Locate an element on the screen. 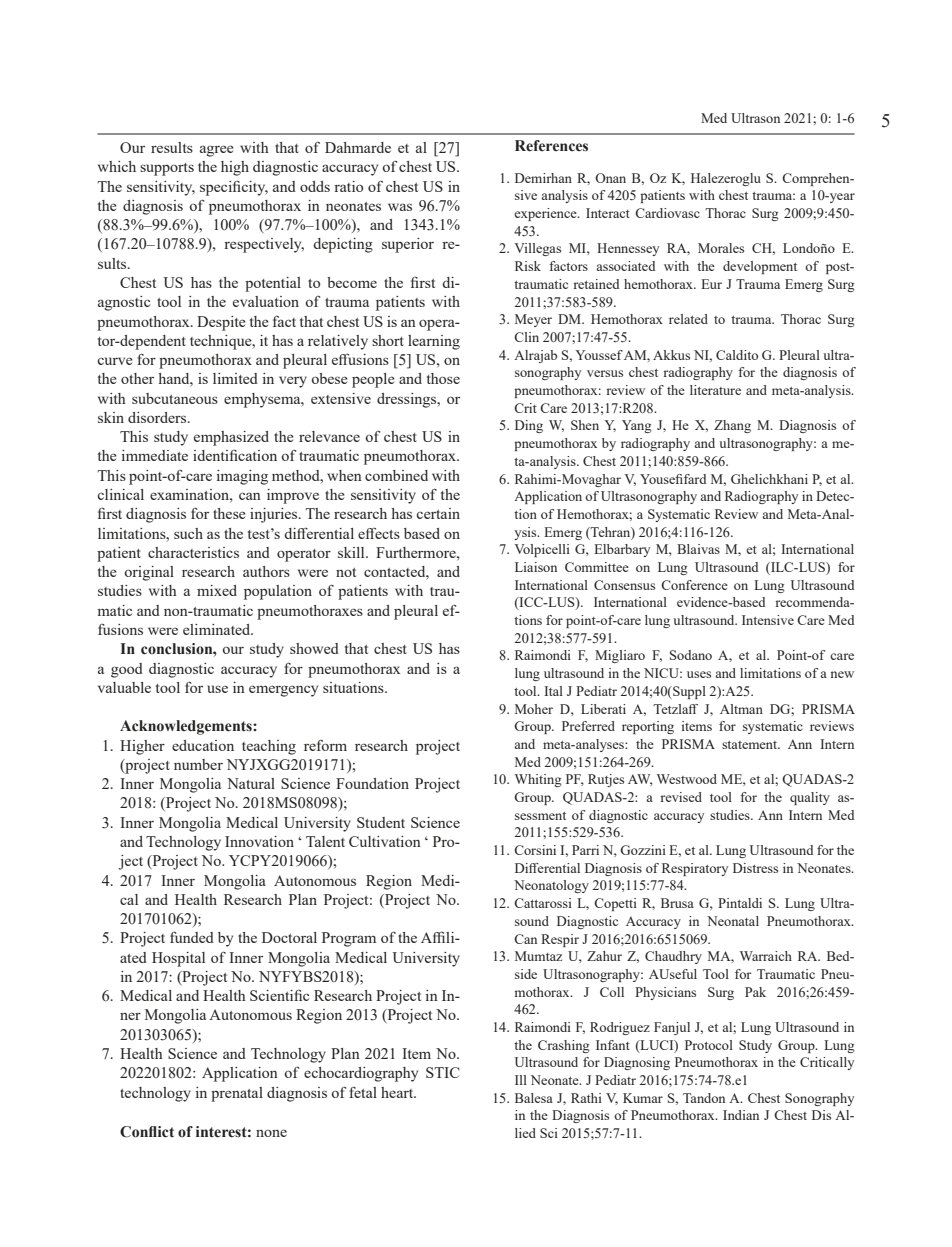 This screenshot has height=1247, width=952. supports is located at coordinates (167, 169).
